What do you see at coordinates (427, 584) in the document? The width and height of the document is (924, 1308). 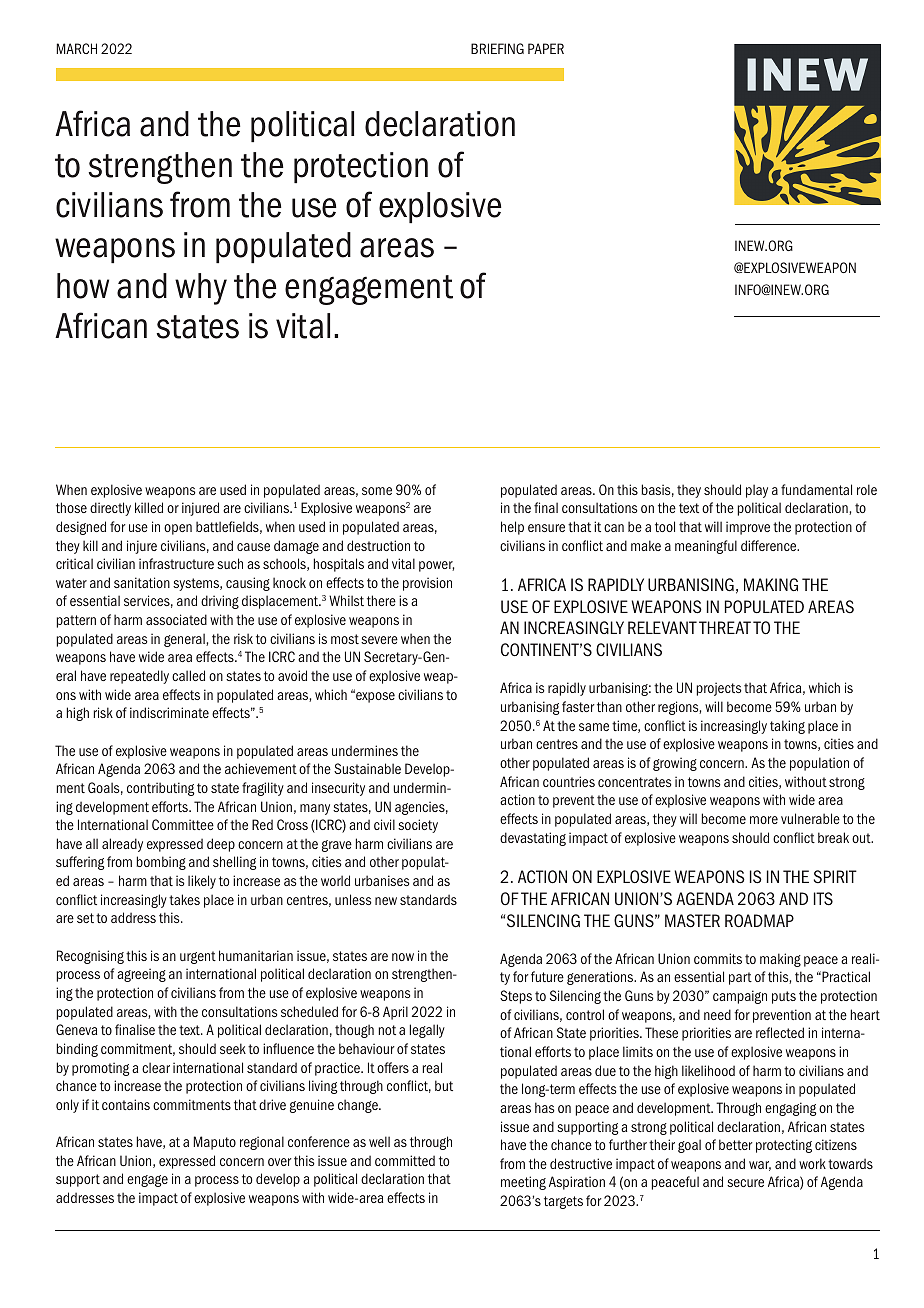 I see `provision` at bounding box center [427, 584].
